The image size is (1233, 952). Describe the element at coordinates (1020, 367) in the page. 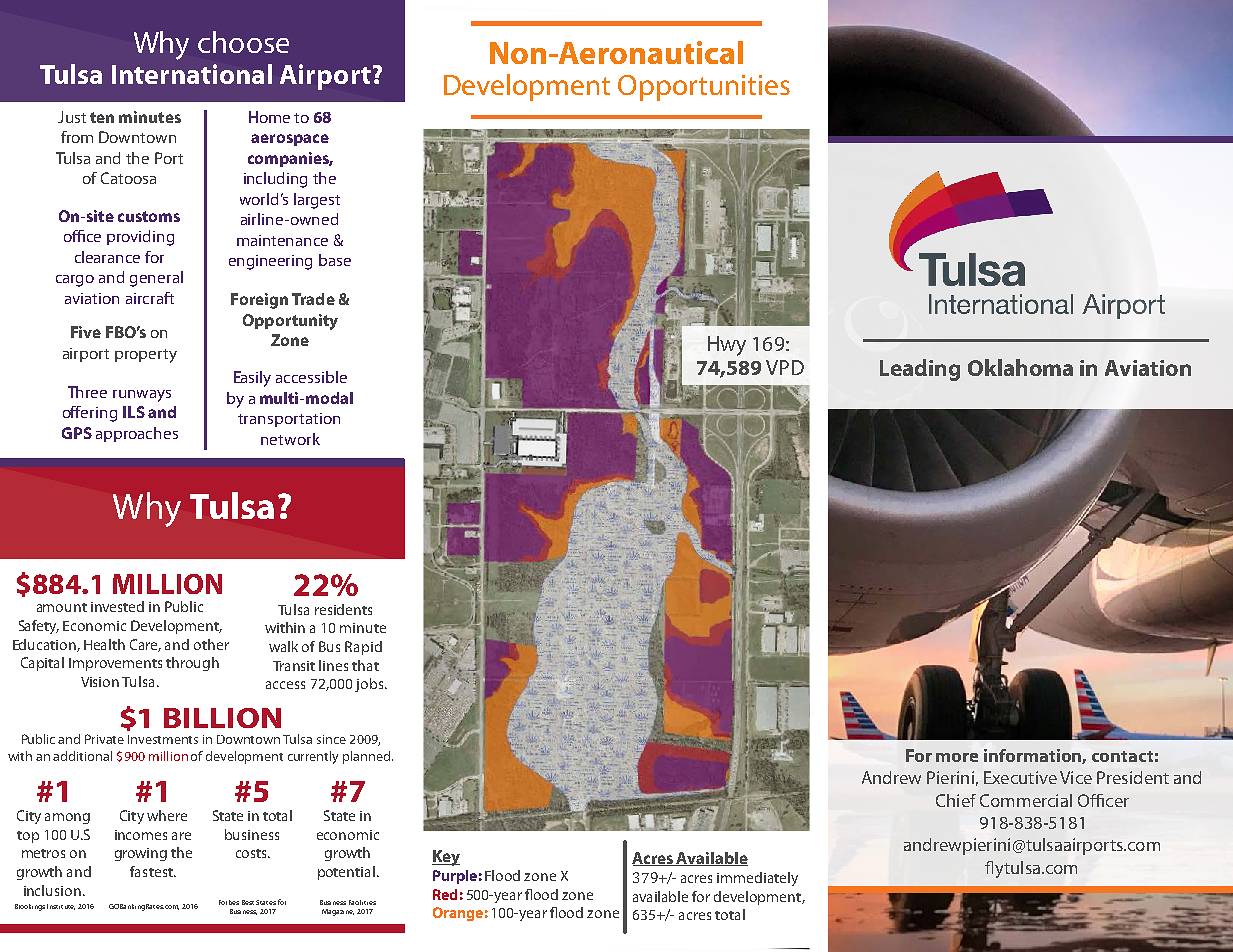

I see `Oklahoma` at that location.
